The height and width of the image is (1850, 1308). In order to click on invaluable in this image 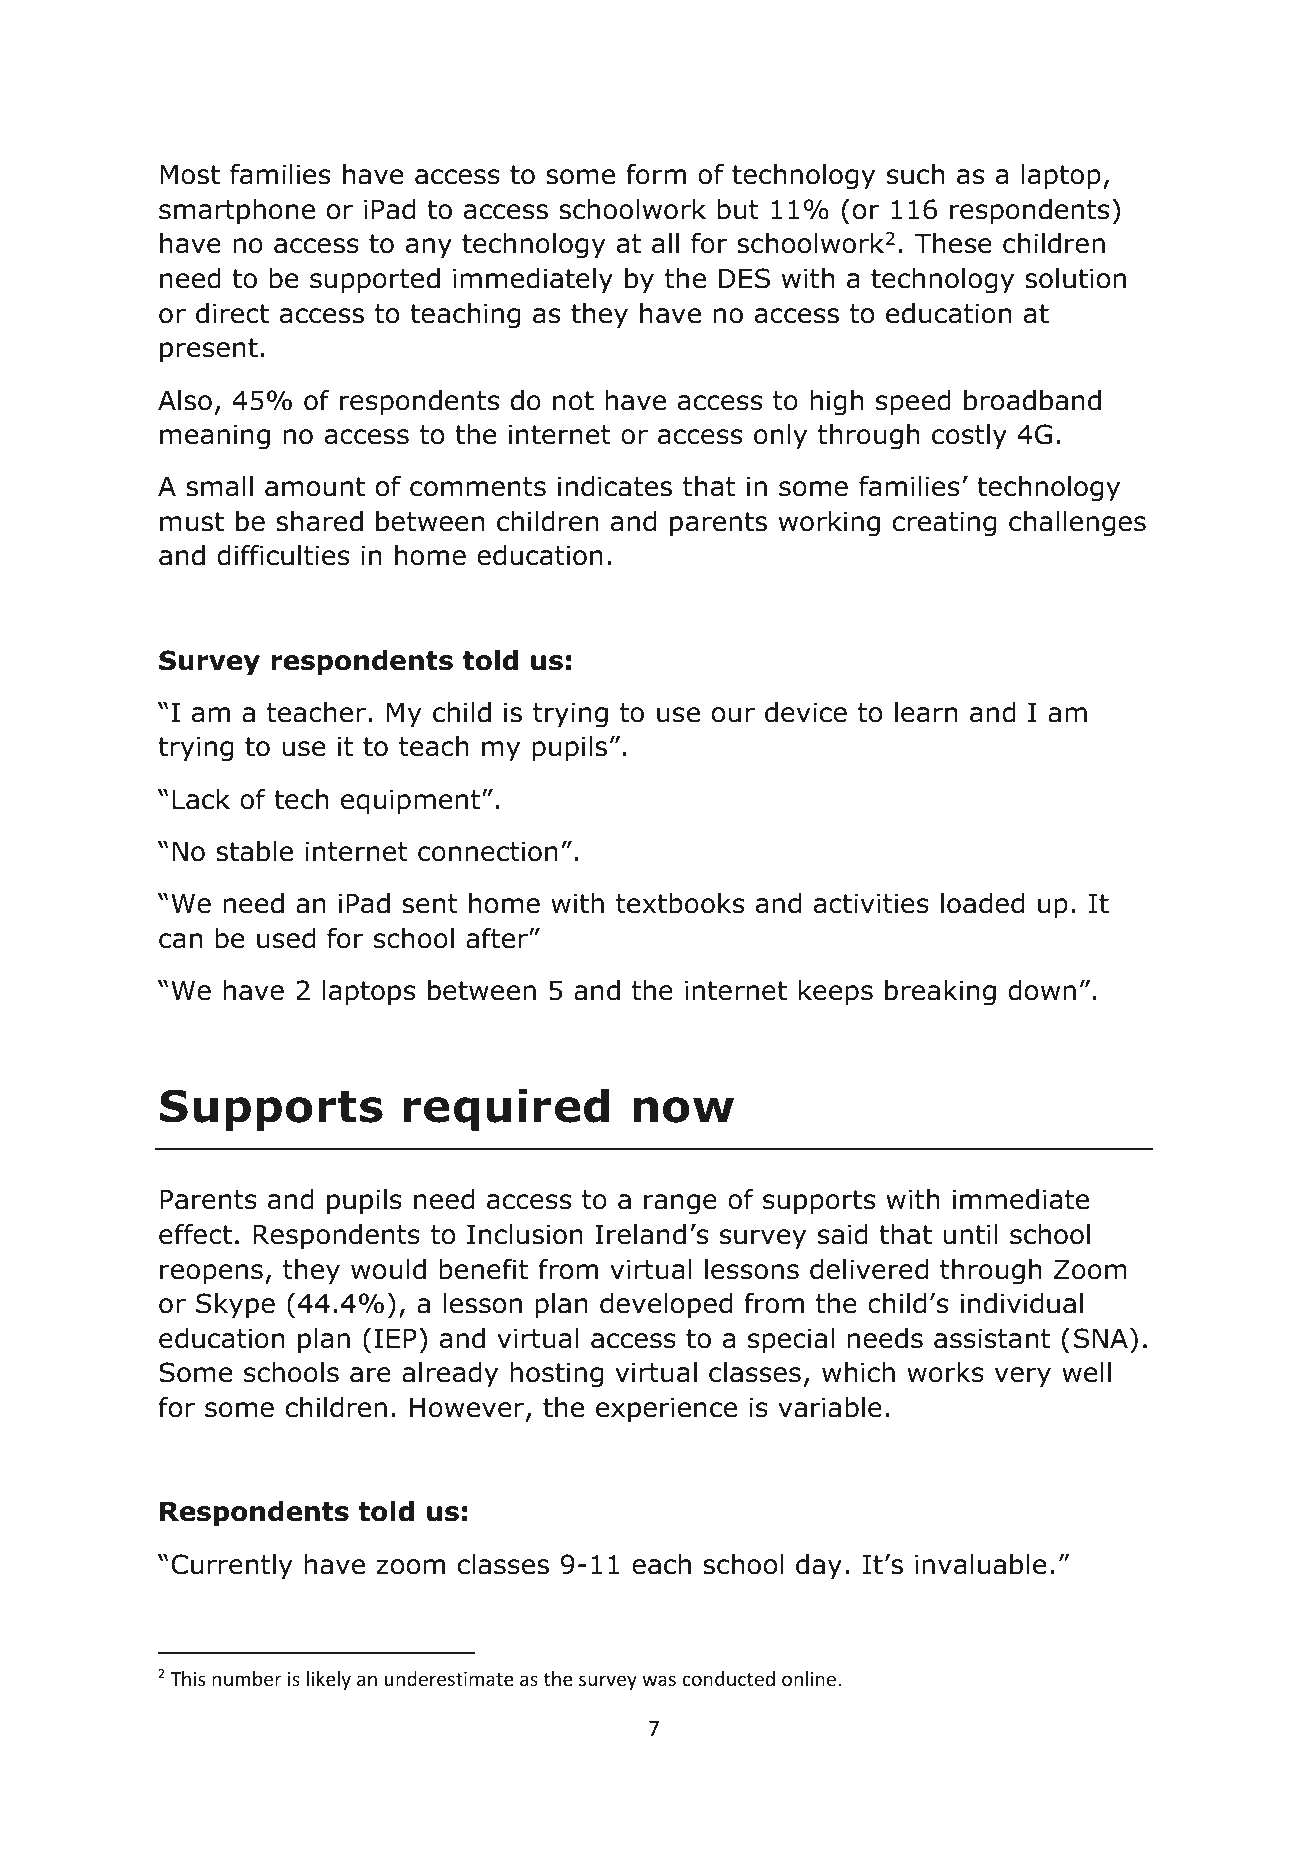, I will do `click(980, 1564)`.
